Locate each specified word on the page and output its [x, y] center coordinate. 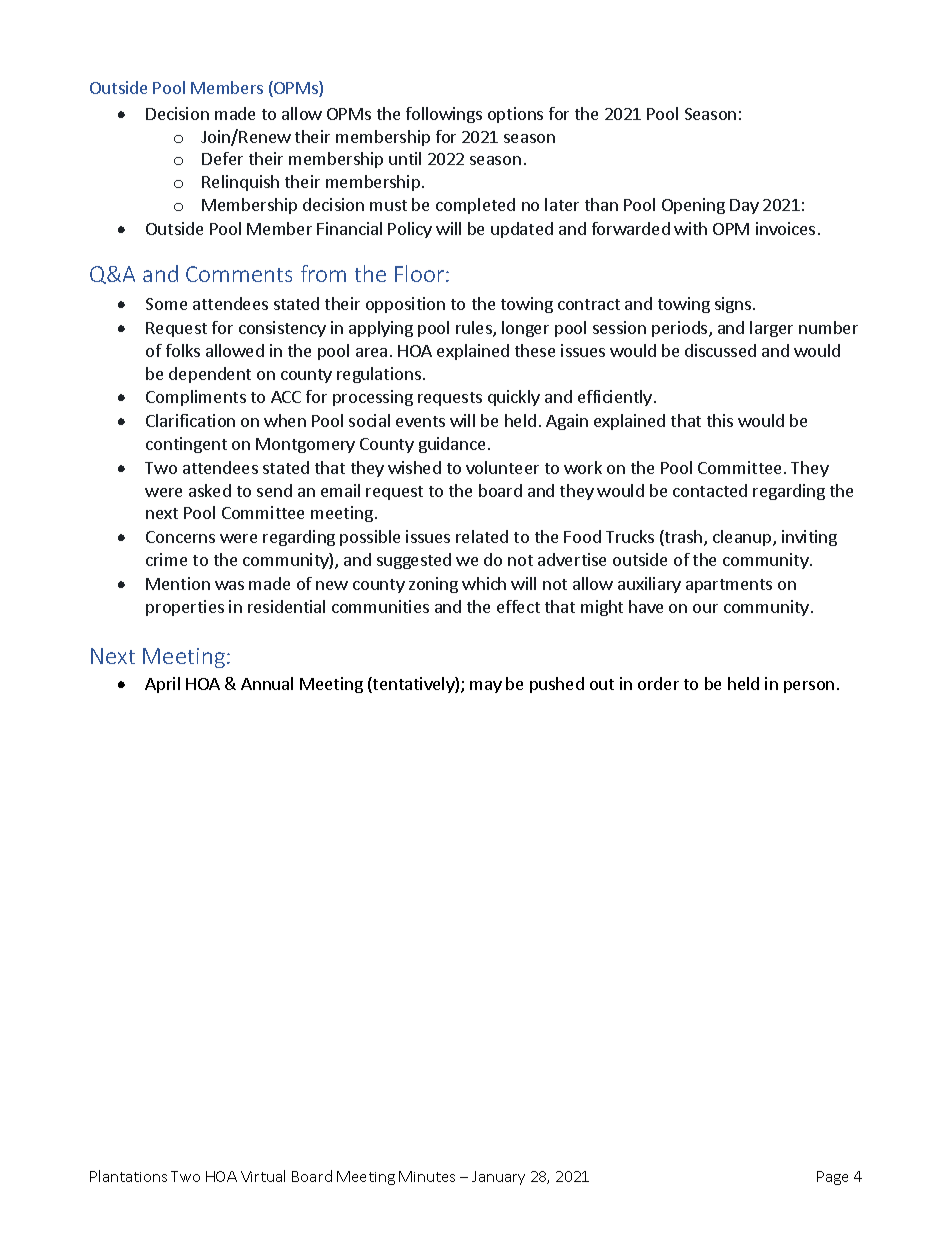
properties [185, 608]
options [515, 115]
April [162, 685]
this [720, 420]
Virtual [263, 1176]
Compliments [196, 398]
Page [832, 1178]
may [486, 687]
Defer [222, 158]
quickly [514, 398]
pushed [557, 685]
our [705, 608]
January [498, 1178]
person [809, 687]
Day [744, 206]
